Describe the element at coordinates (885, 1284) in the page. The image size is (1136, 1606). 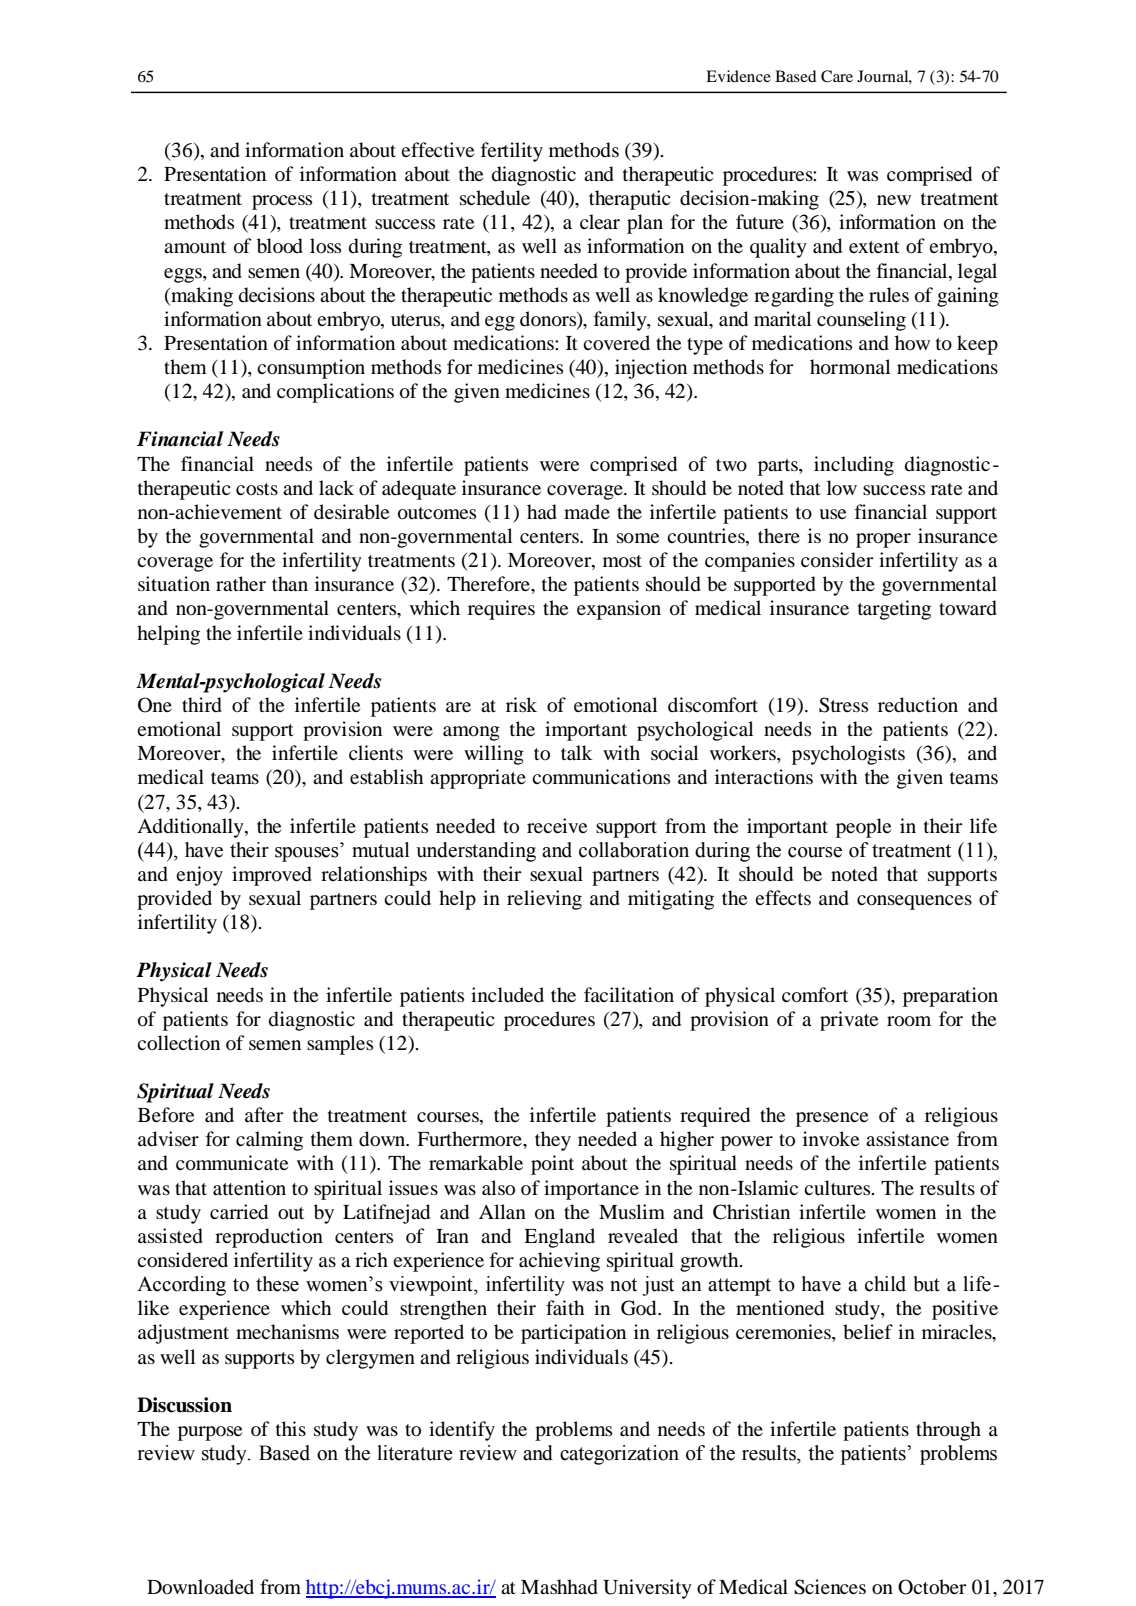
I see `child` at that location.
